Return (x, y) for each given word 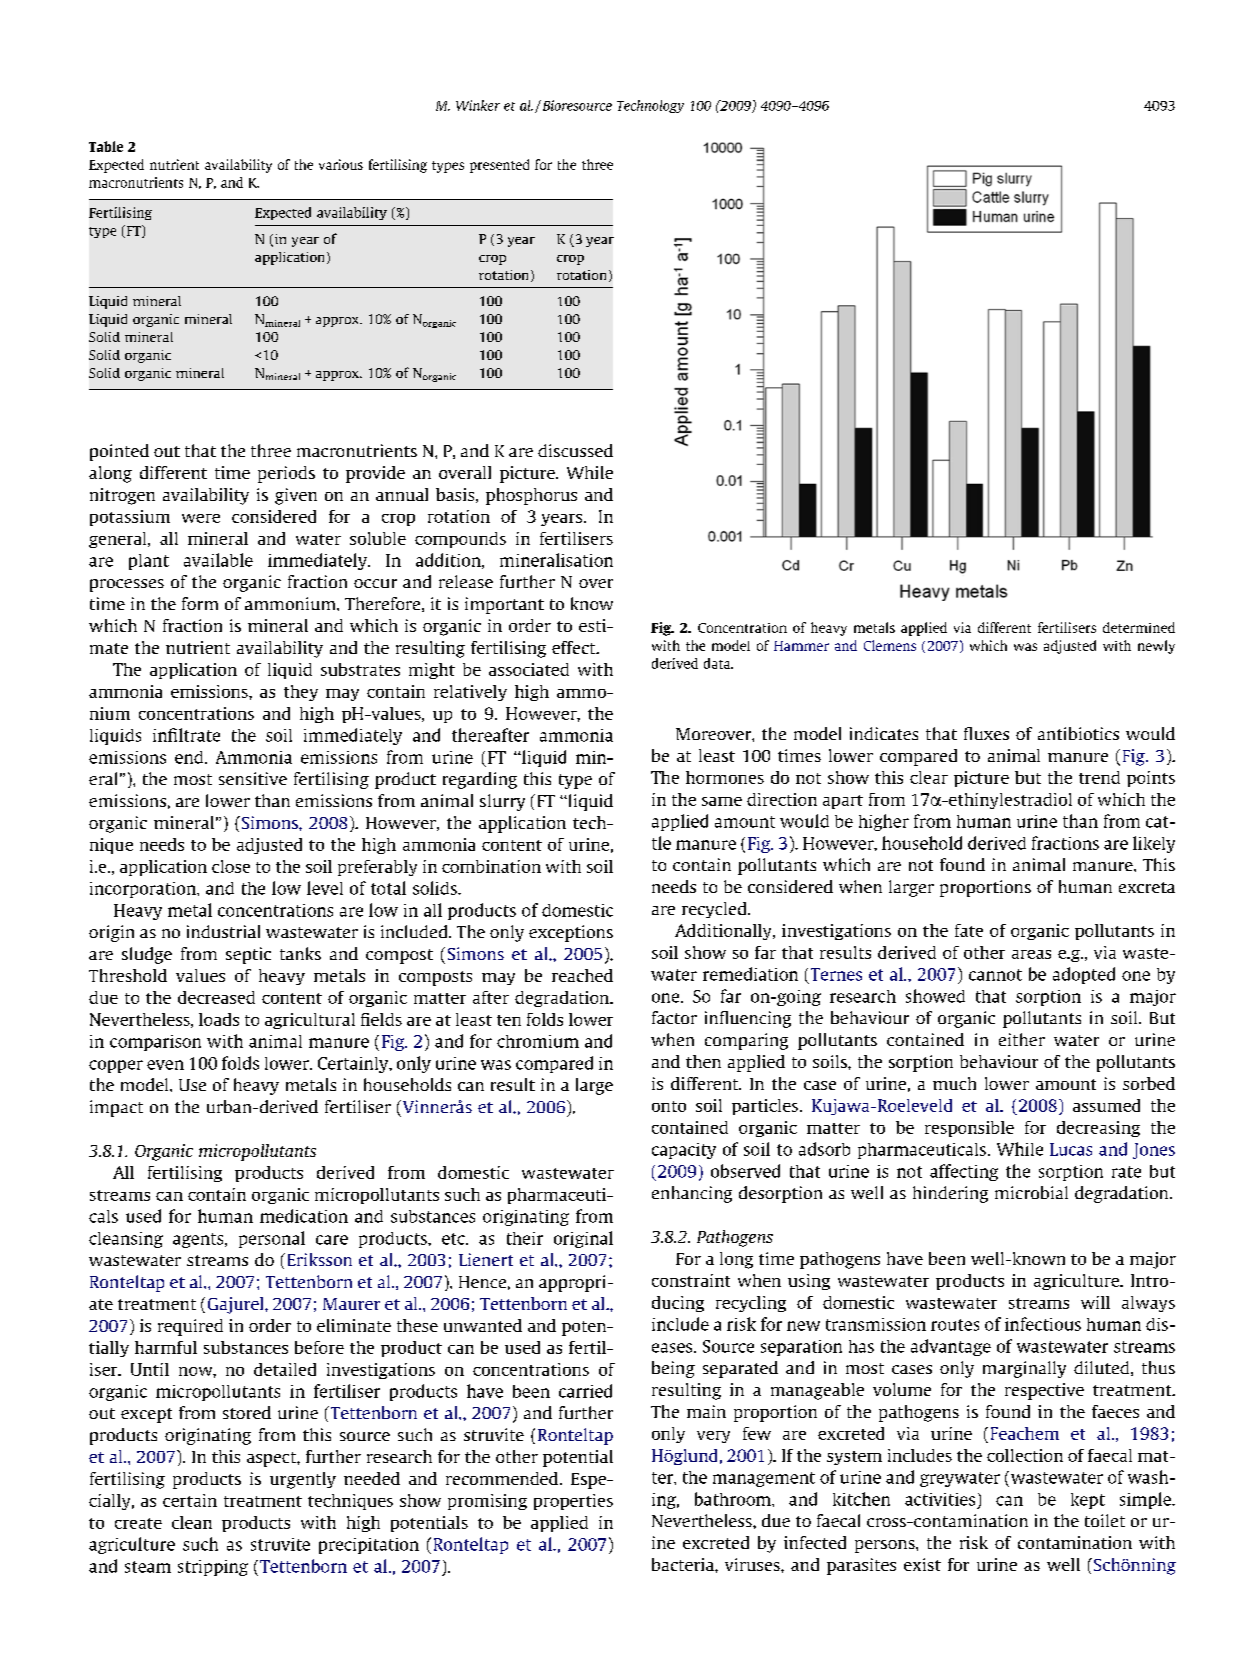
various (341, 164)
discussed (575, 450)
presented (499, 166)
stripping (213, 1568)
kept (1088, 1501)
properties (573, 1502)
